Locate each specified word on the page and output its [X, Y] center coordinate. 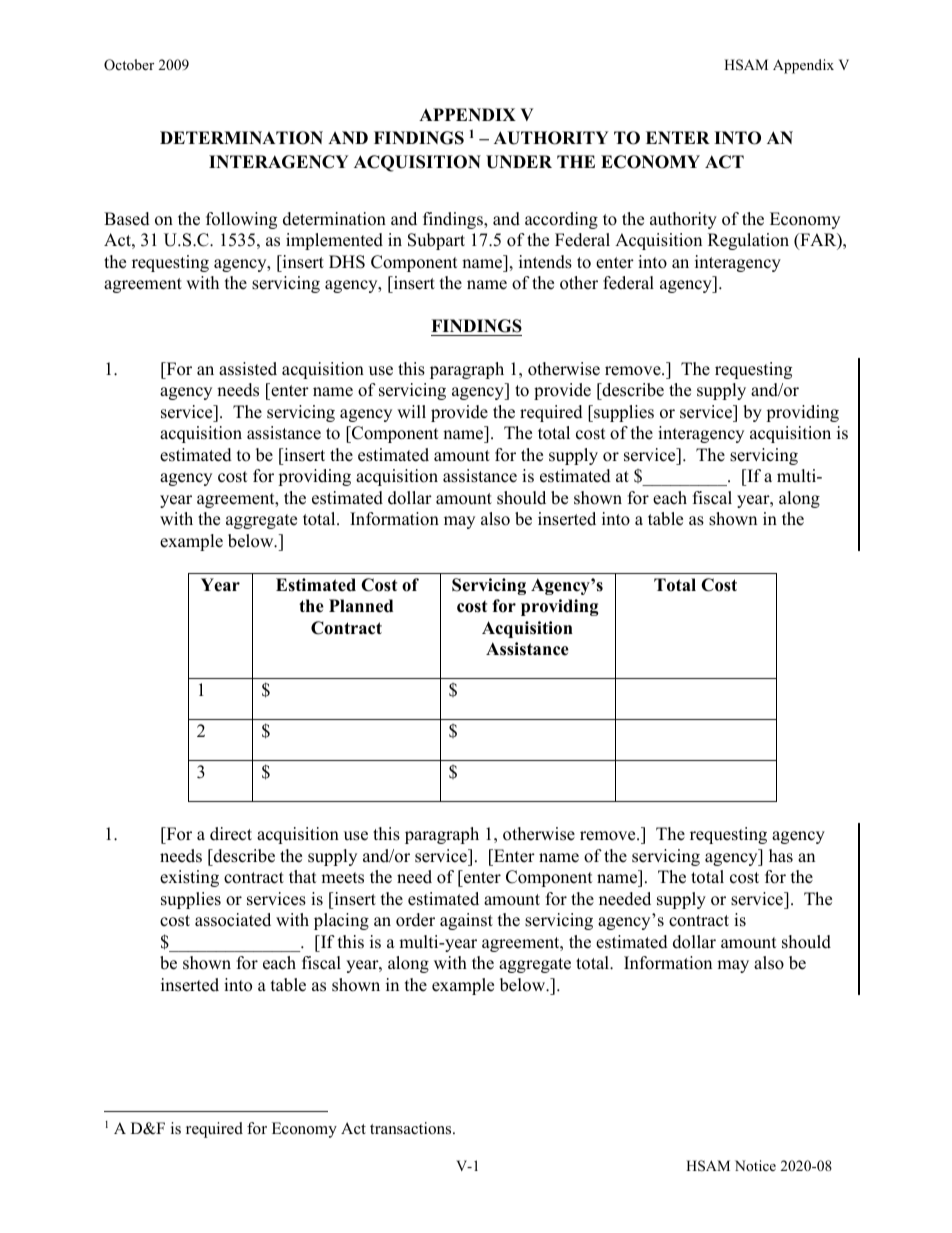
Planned [361, 606]
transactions [412, 1128]
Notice [755, 1165]
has [781, 856]
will [411, 411]
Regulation [748, 241]
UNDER [519, 162]
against [466, 921]
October [129, 65]
